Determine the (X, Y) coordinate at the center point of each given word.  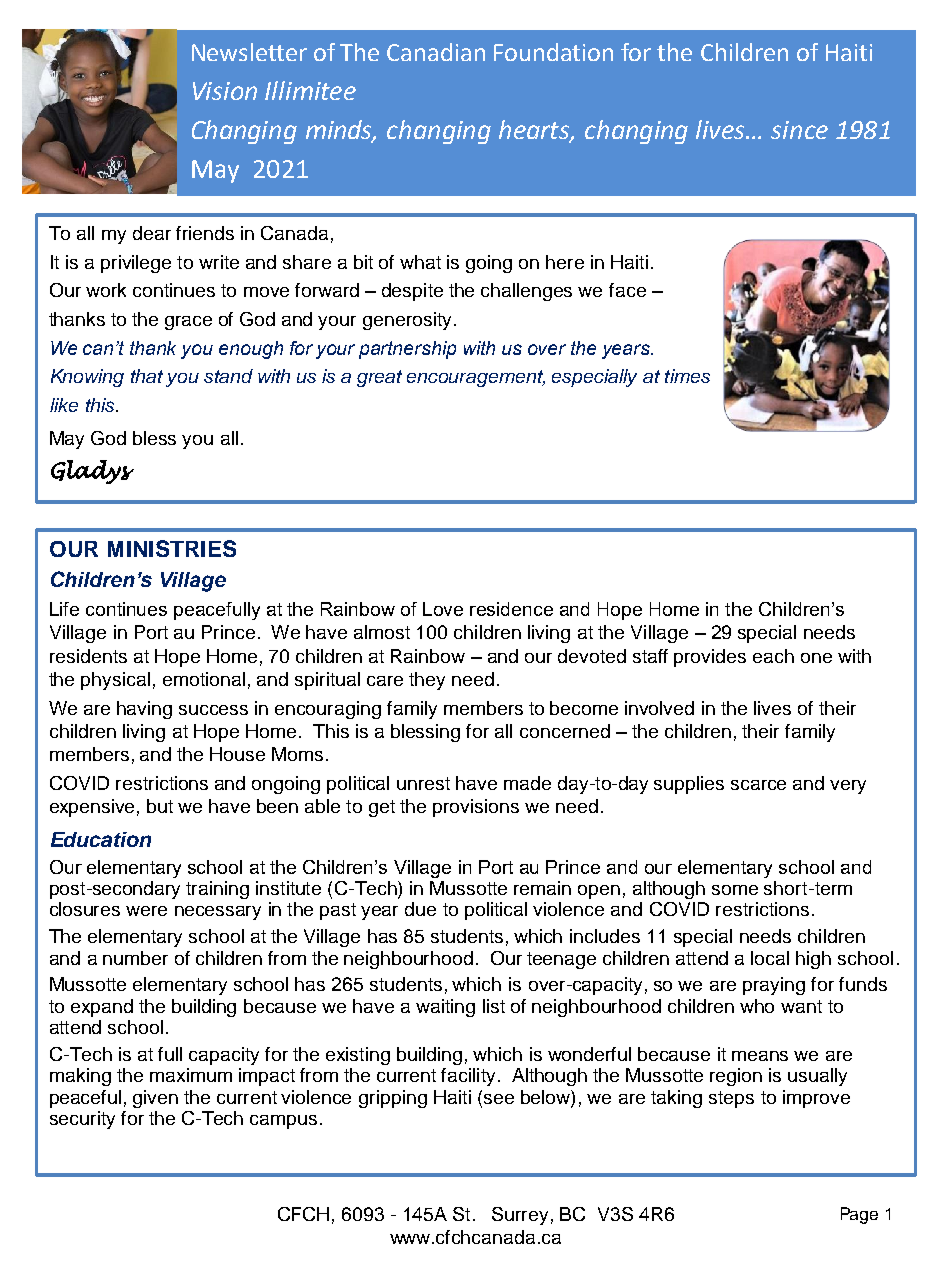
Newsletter (249, 52)
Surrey (520, 1216)
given (155, 1099)
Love (443, 609)
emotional (204, 679)
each (773, 656)
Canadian (436, 52)
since (799, 130)
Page (859, 1215)
